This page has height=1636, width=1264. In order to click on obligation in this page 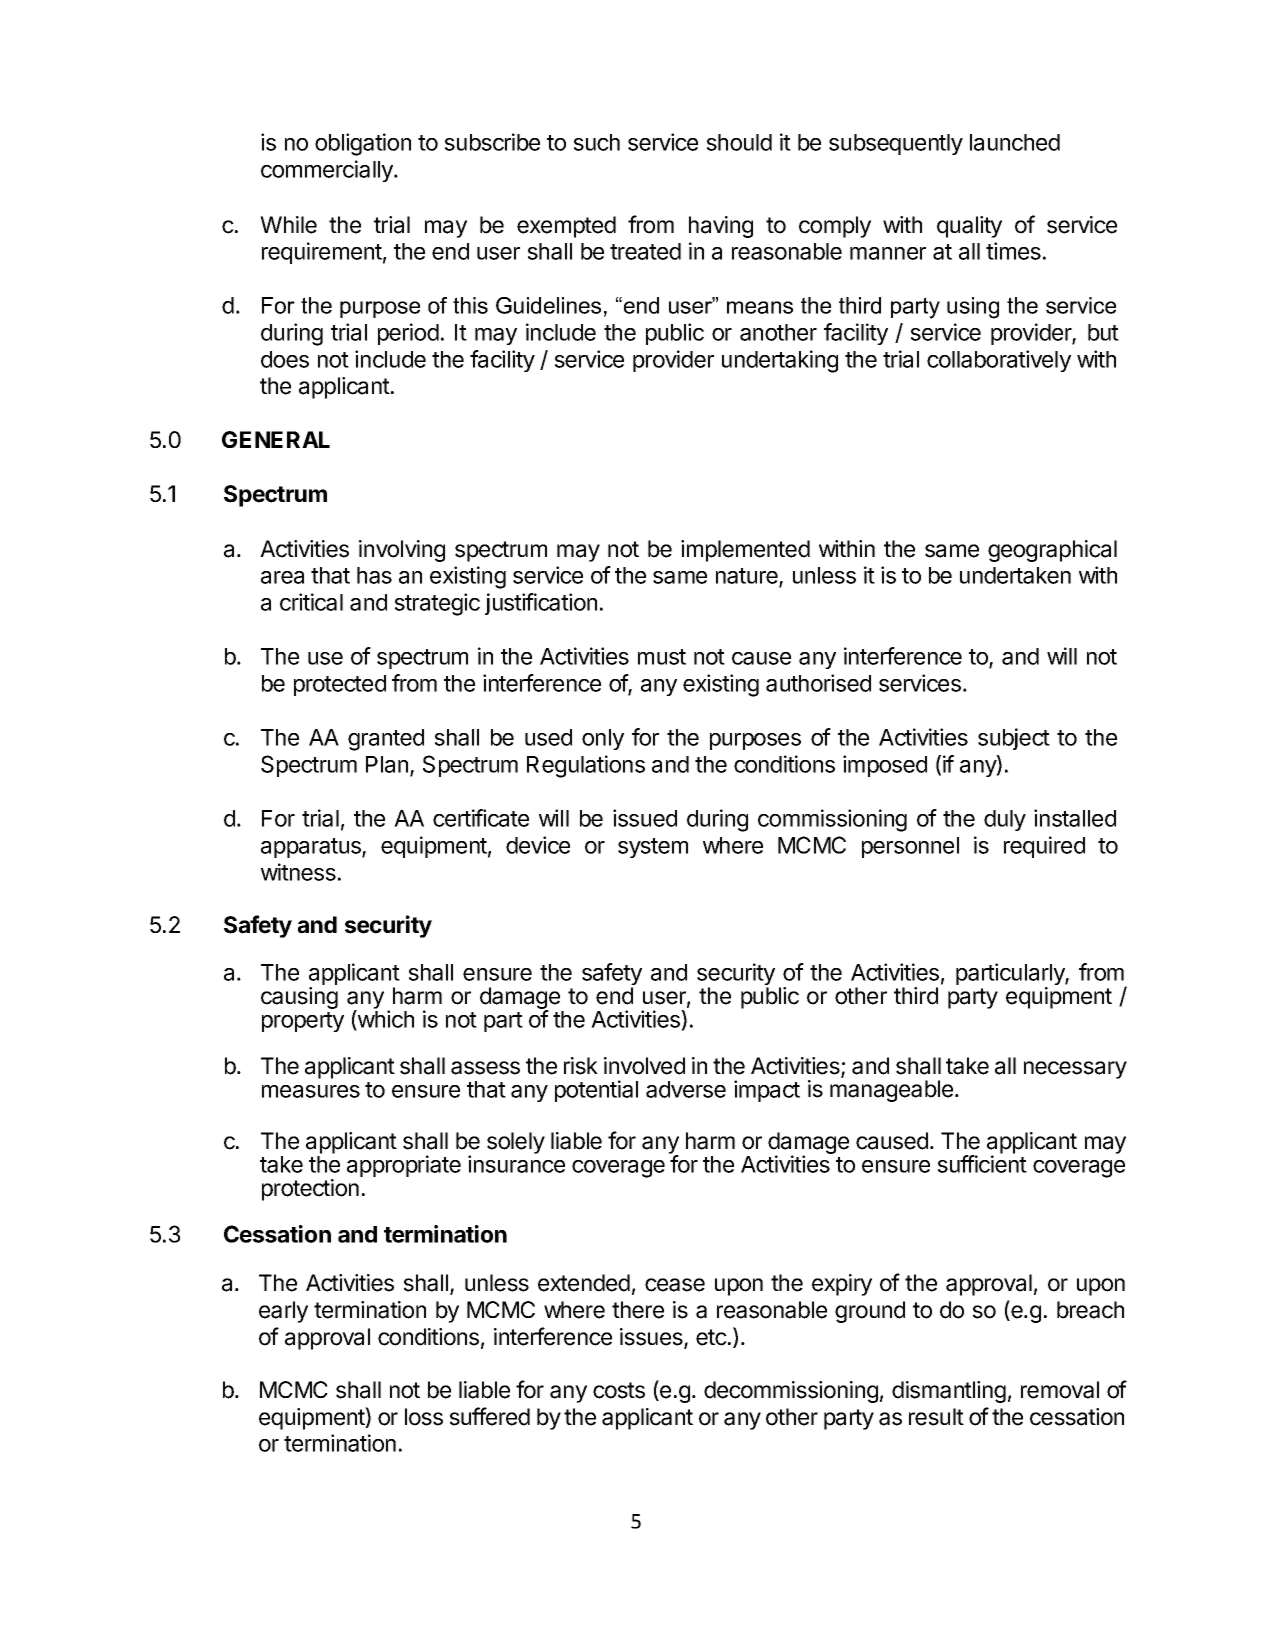, I will do `click(363, 144)`.
